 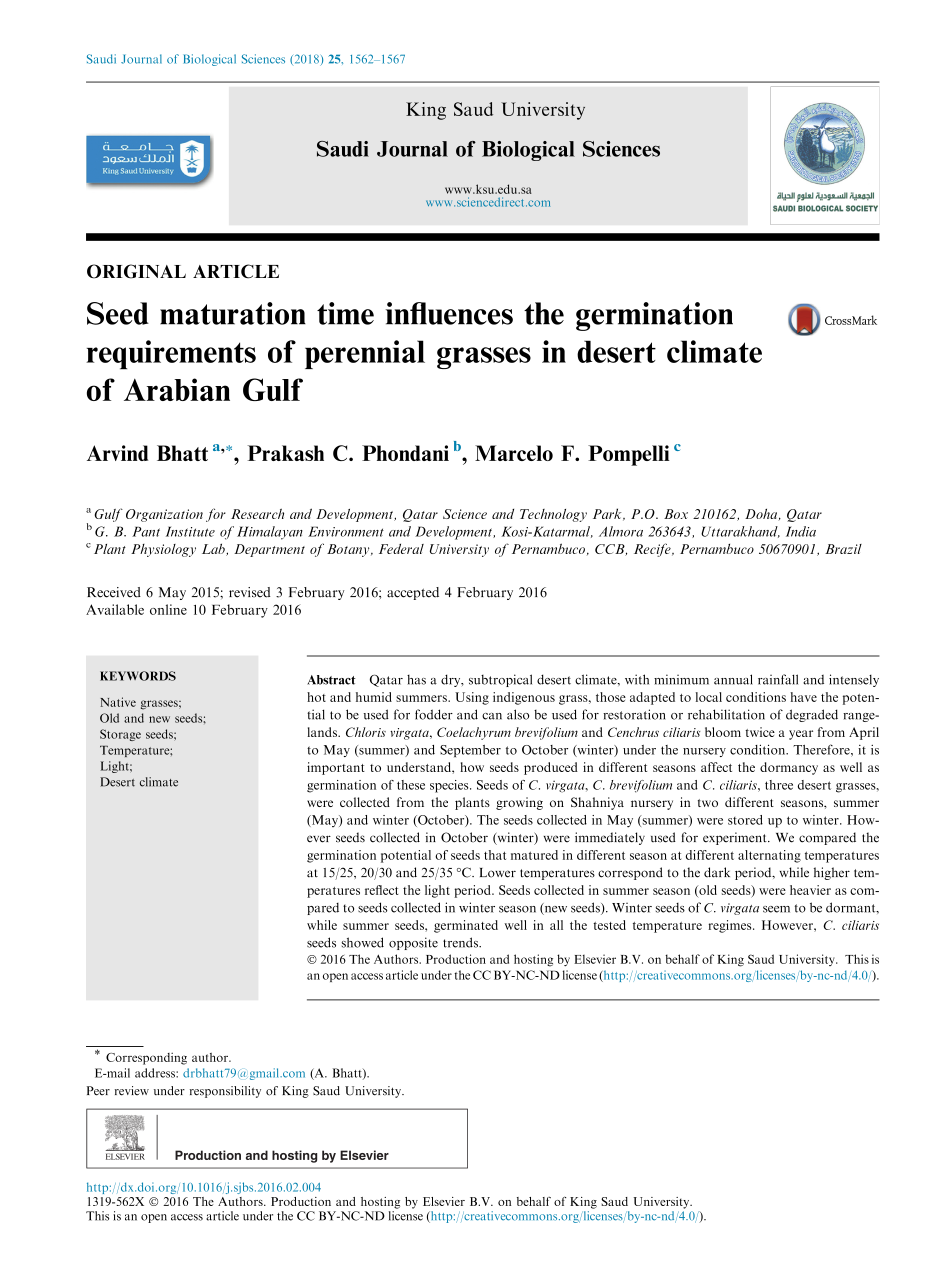 I want to click on maturation, so click(x=233, y=313).
